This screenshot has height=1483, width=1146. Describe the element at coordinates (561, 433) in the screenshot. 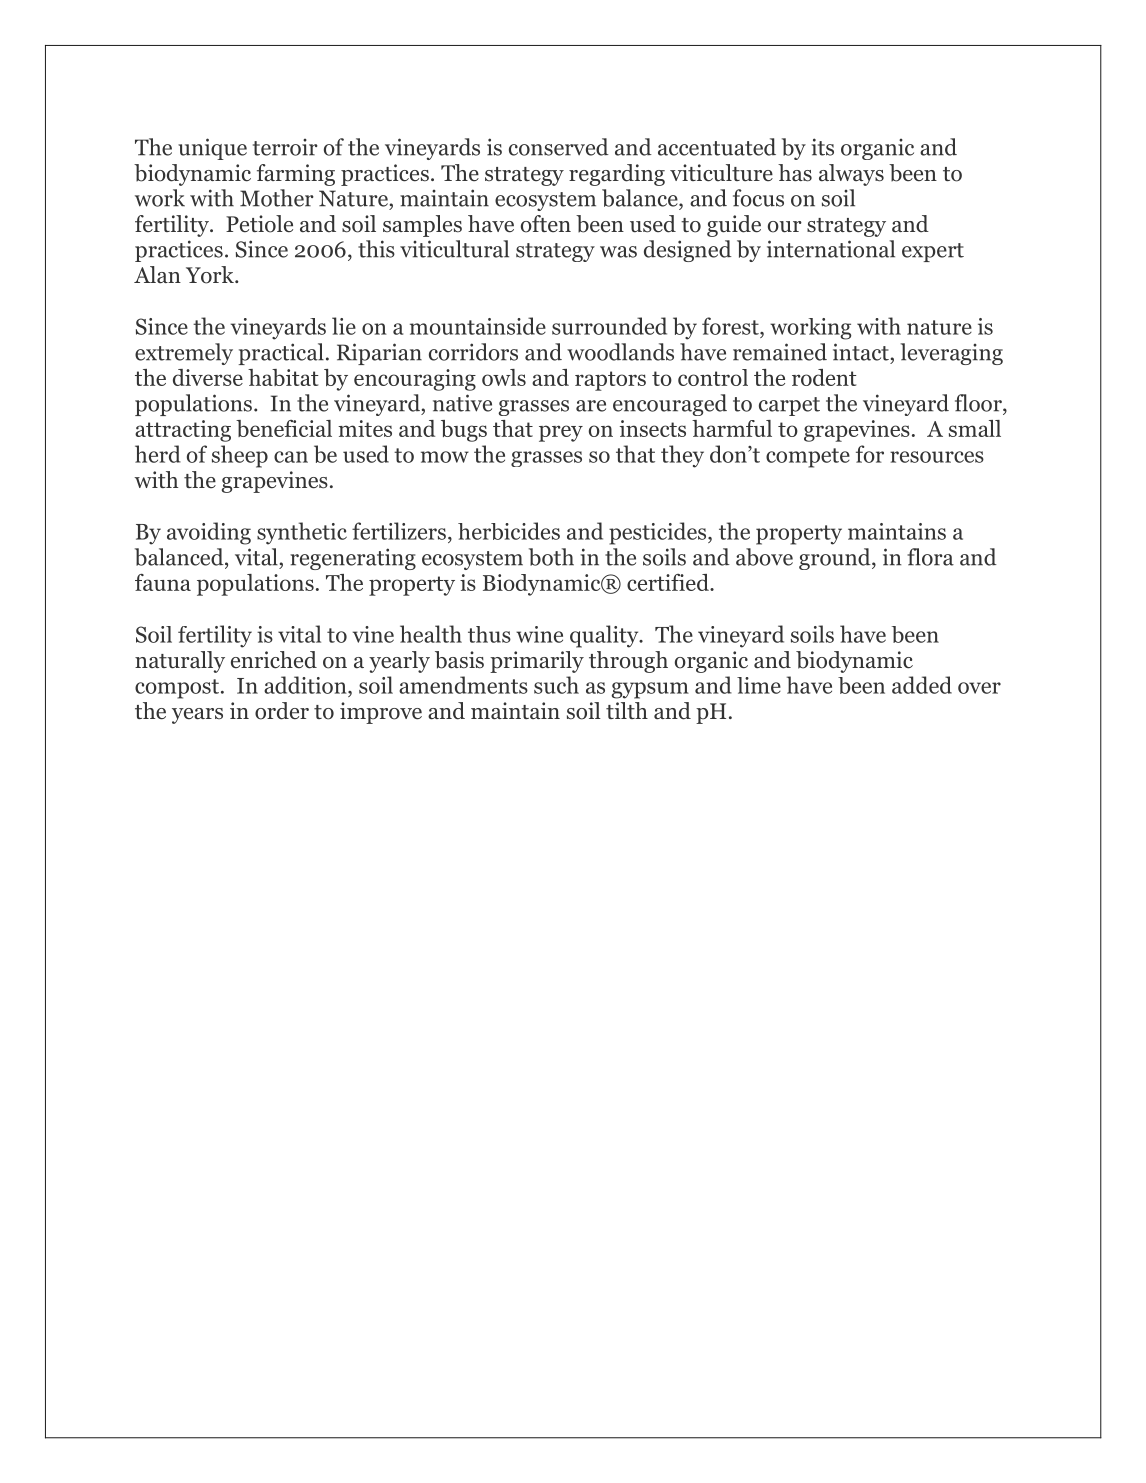

I see `prey` at that location.
